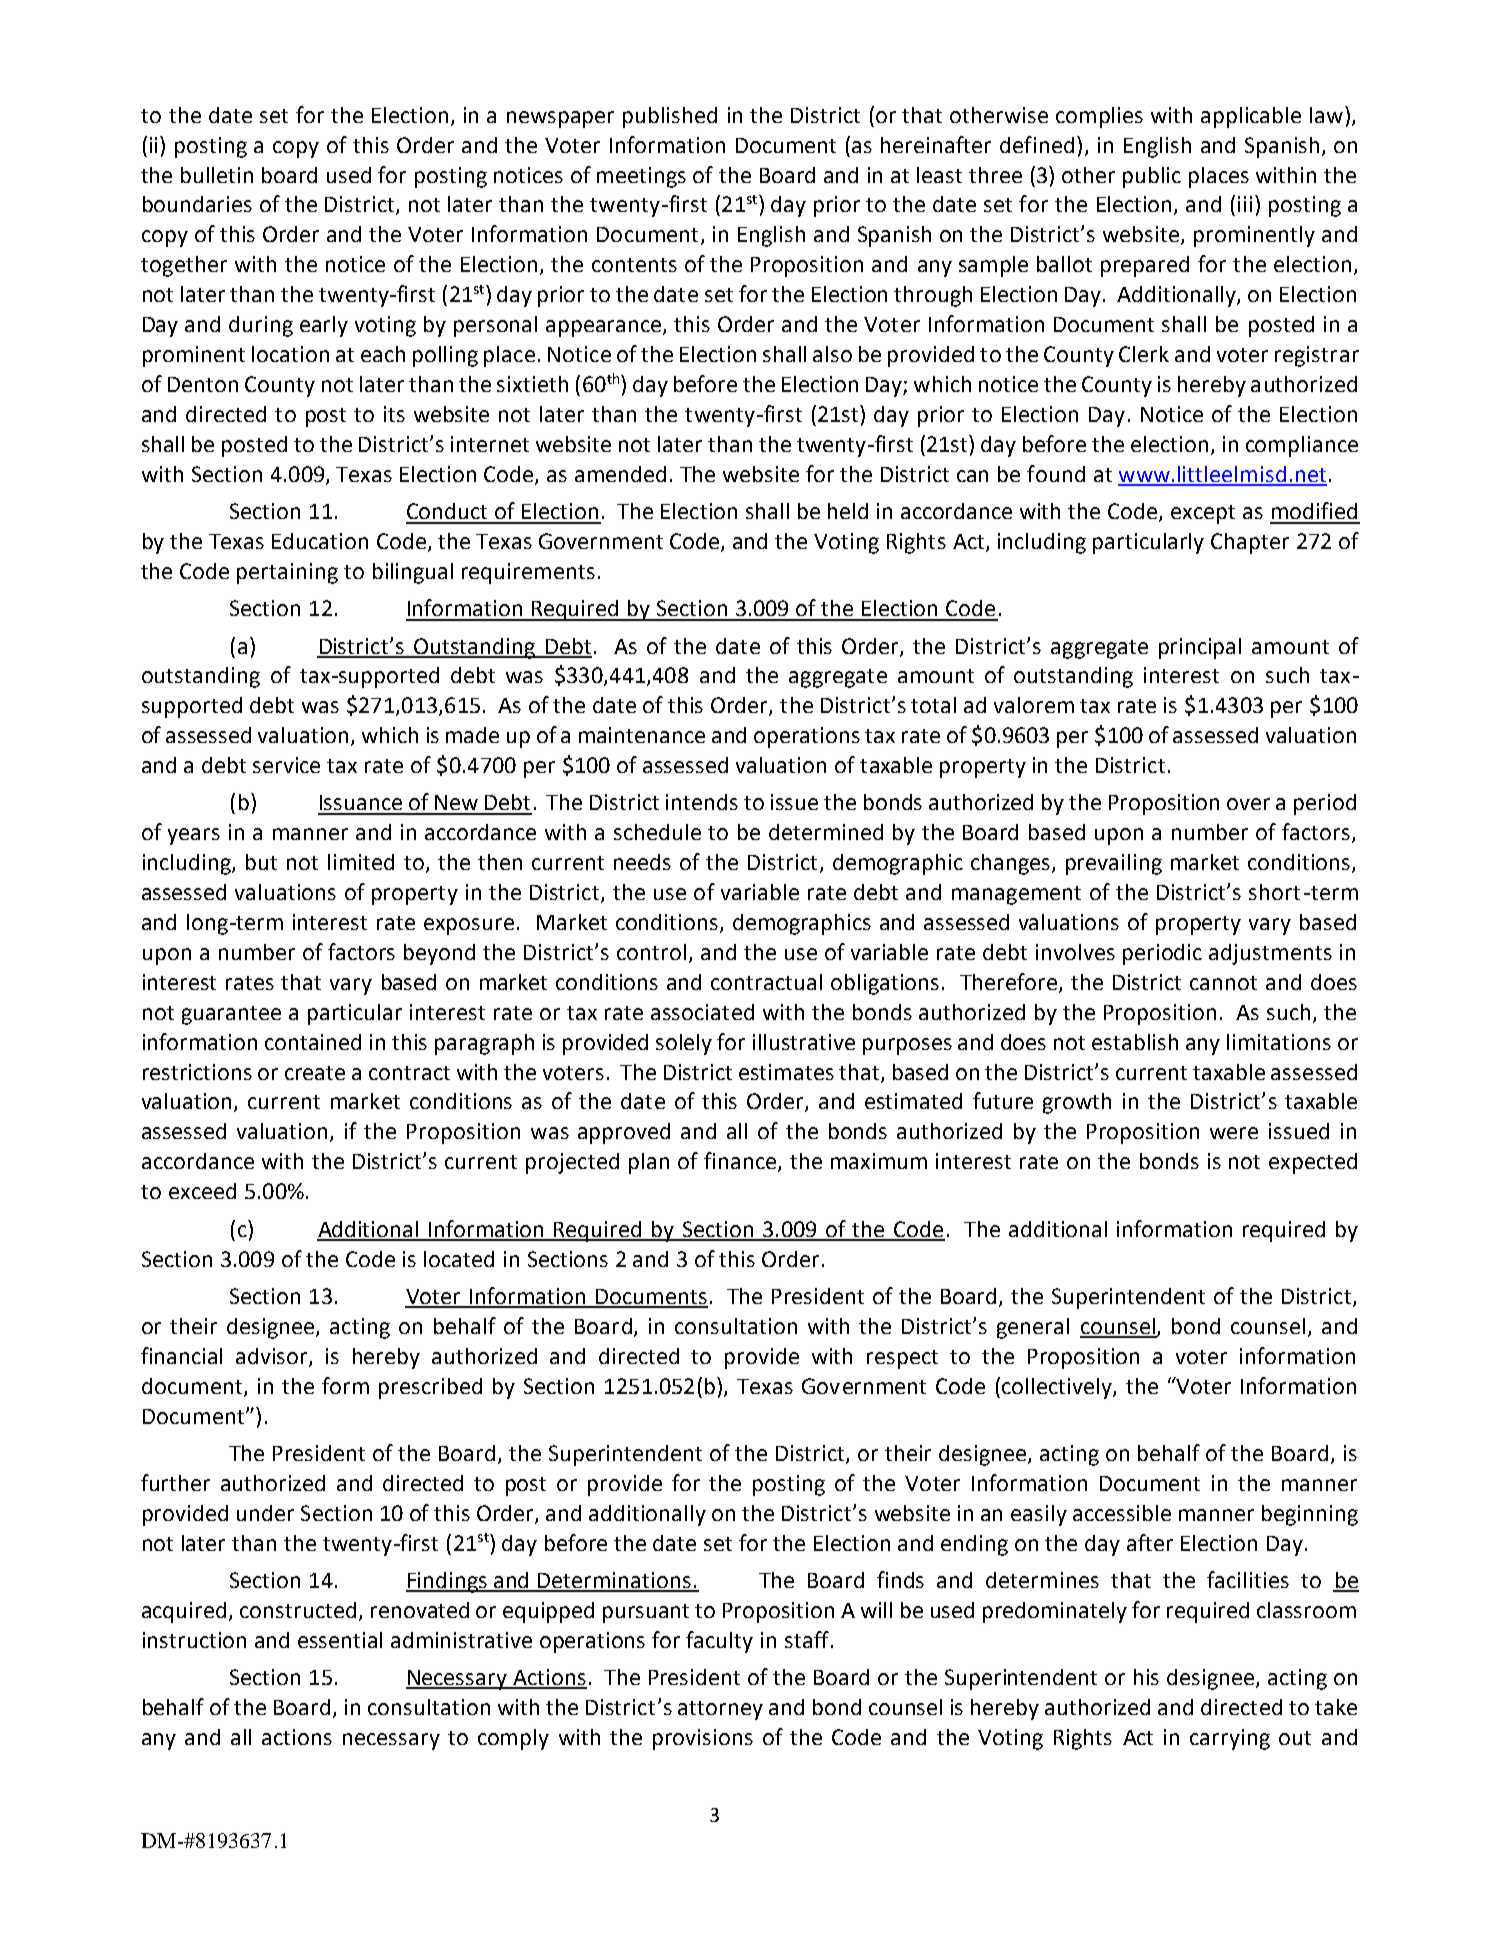  I want to click on respect, so click(902, 1359).
